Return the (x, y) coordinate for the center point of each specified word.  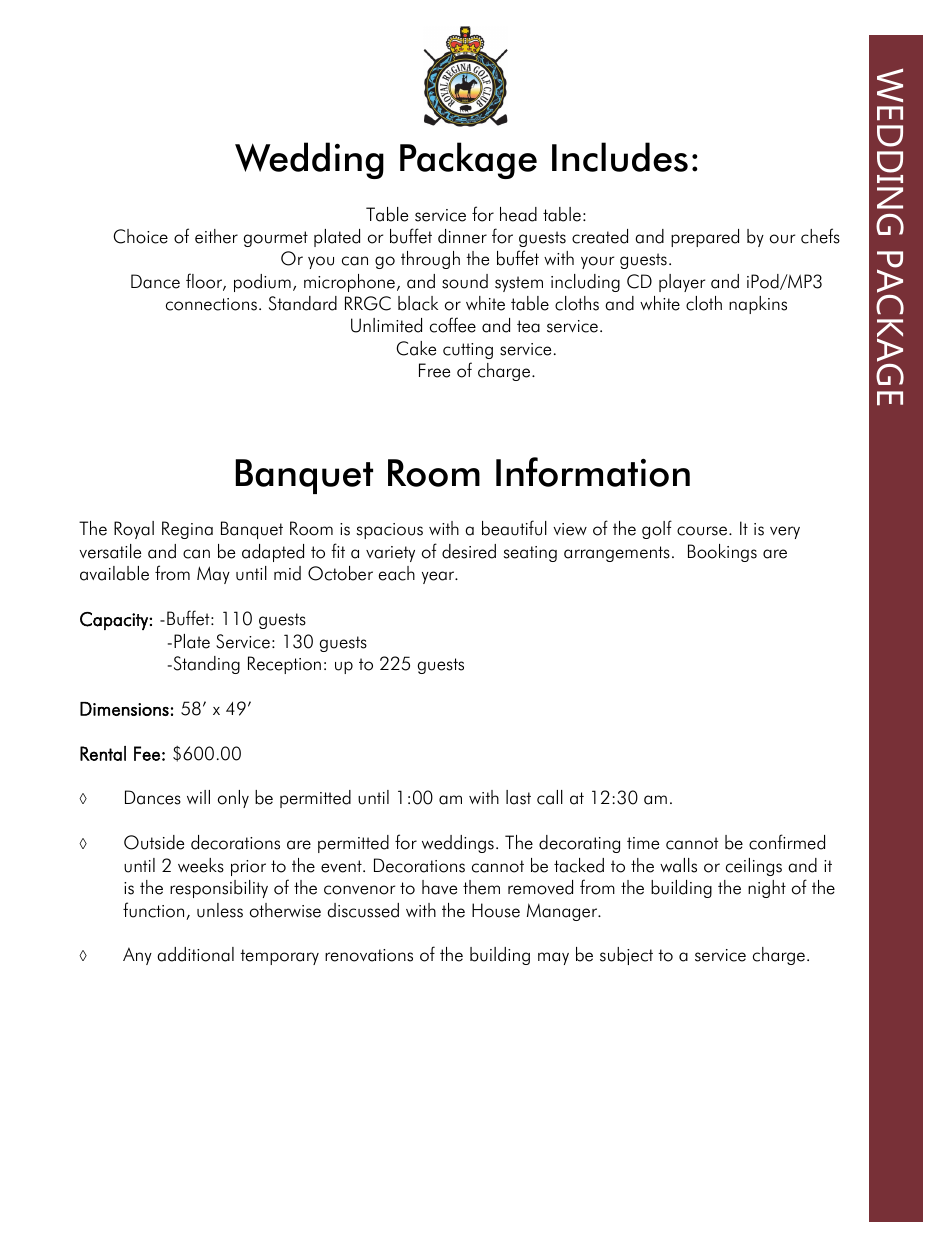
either (216, 236)
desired (469, 551)
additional (195, 954)
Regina (187, 530)
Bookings (722, 553)
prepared (705, 238)
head (518, 214)
